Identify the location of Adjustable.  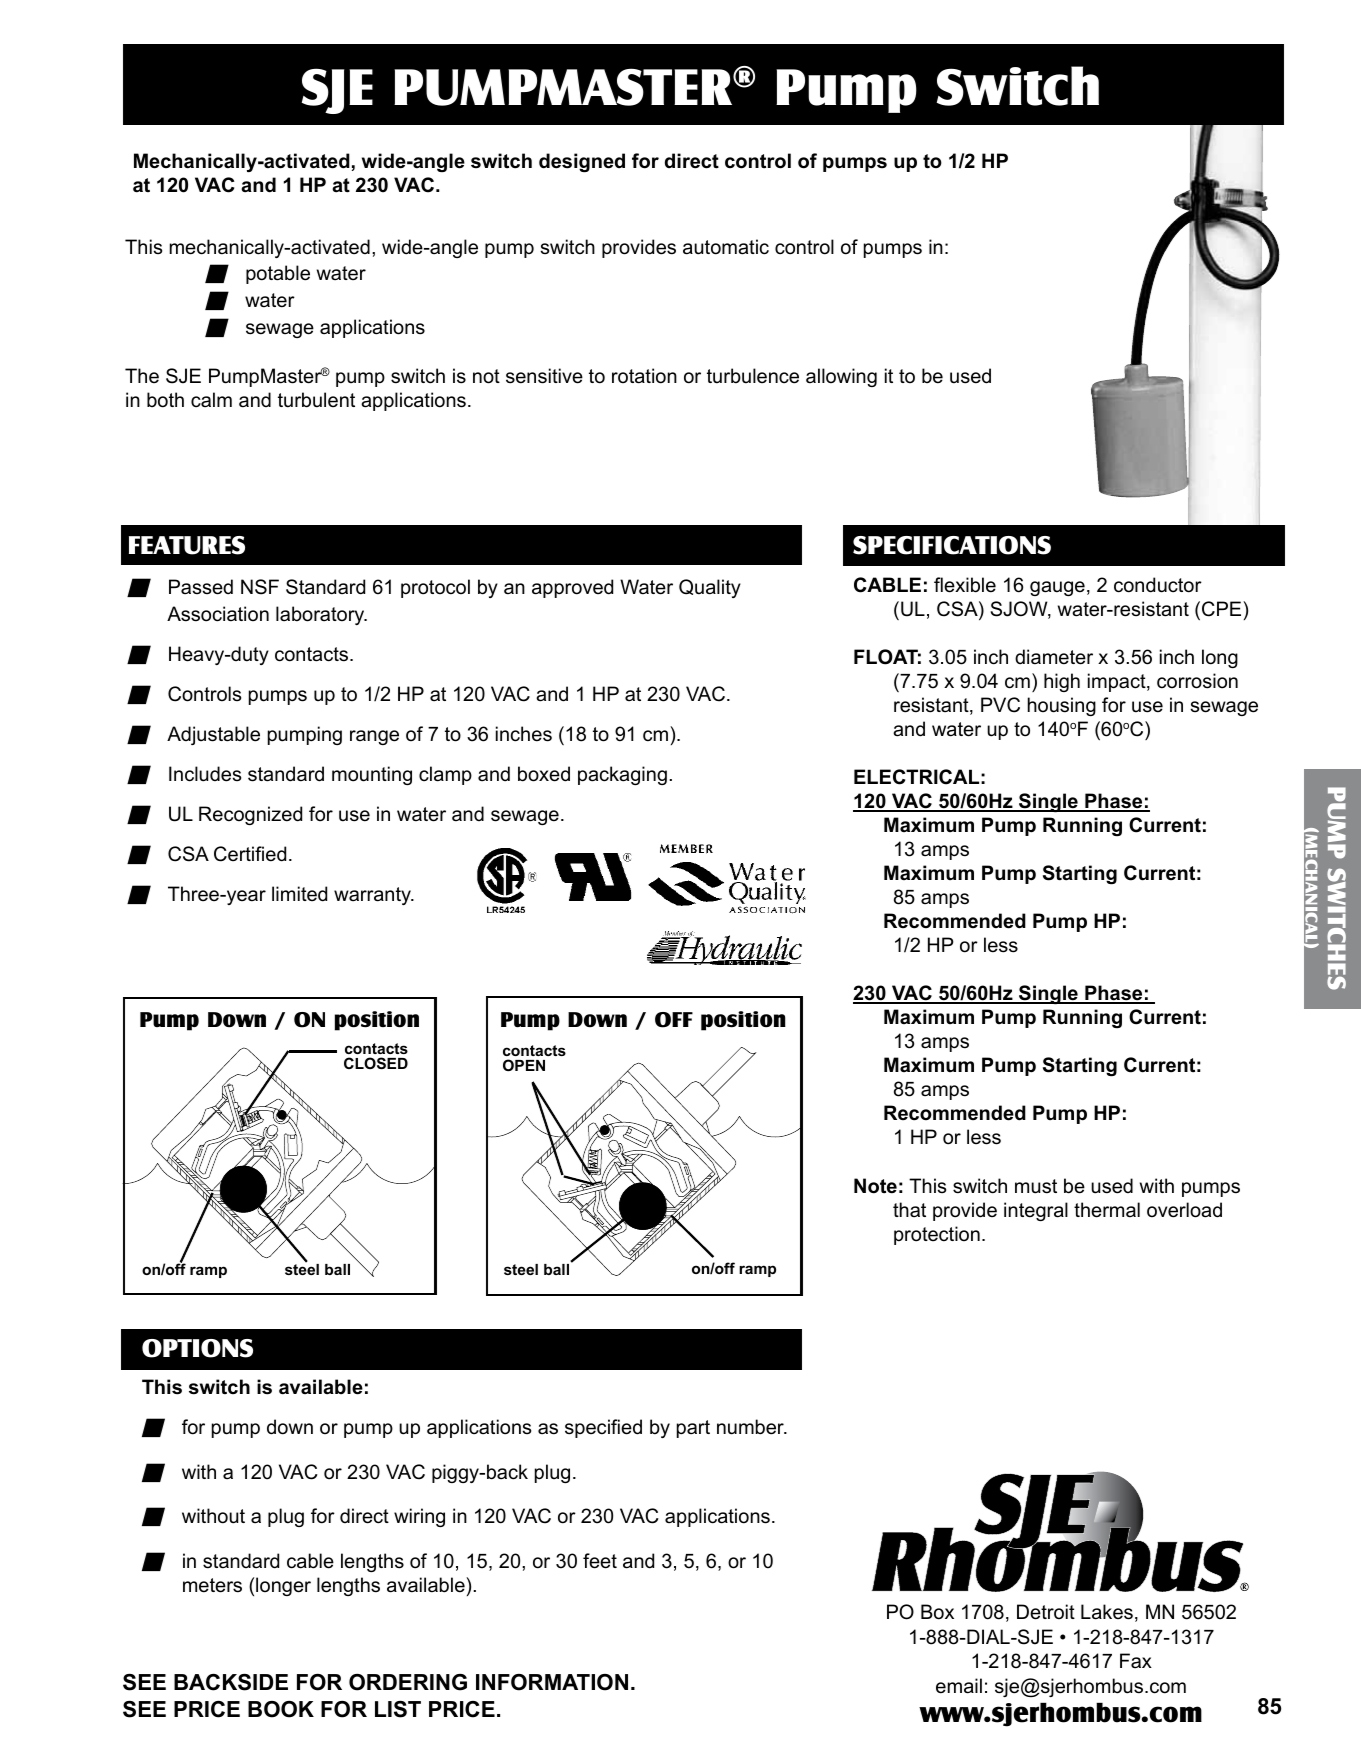
(213, 735).
